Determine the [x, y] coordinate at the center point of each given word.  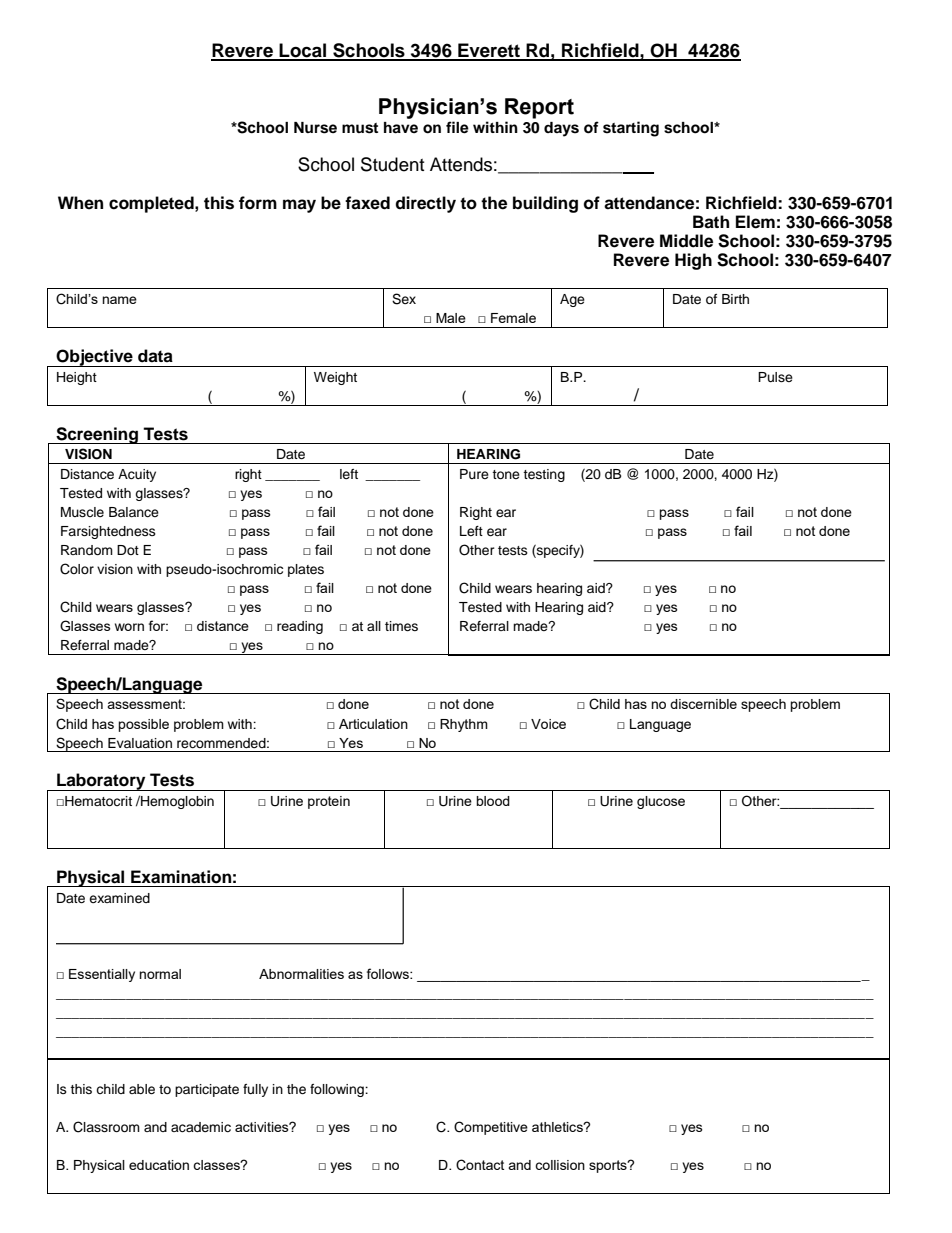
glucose [661, 802]
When [80, 203]
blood [493, 801]
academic [201, 1127]
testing [544, 475]
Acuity [137, 475]
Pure [474, 474]
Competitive [491, 1128]
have [401, 128]
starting [631, 129]
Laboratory [101, 782]
